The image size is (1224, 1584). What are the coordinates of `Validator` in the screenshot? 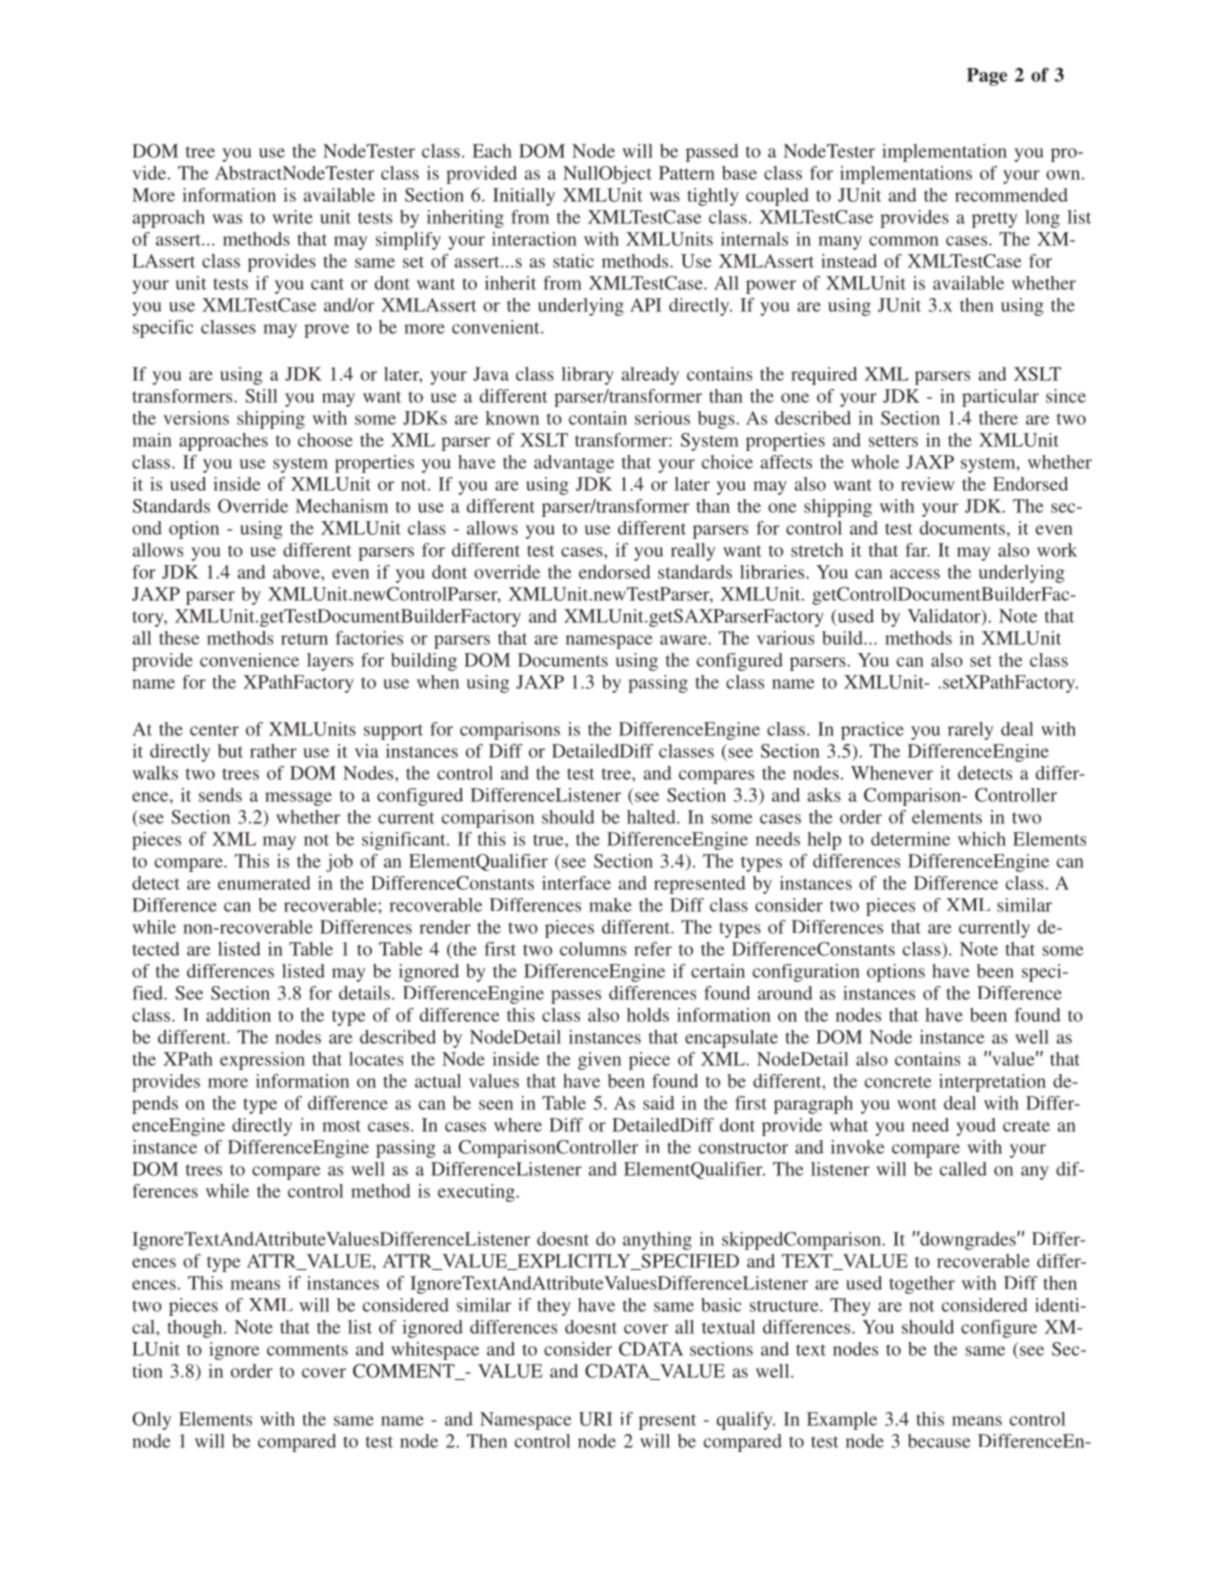 It's located at (945, 617).
